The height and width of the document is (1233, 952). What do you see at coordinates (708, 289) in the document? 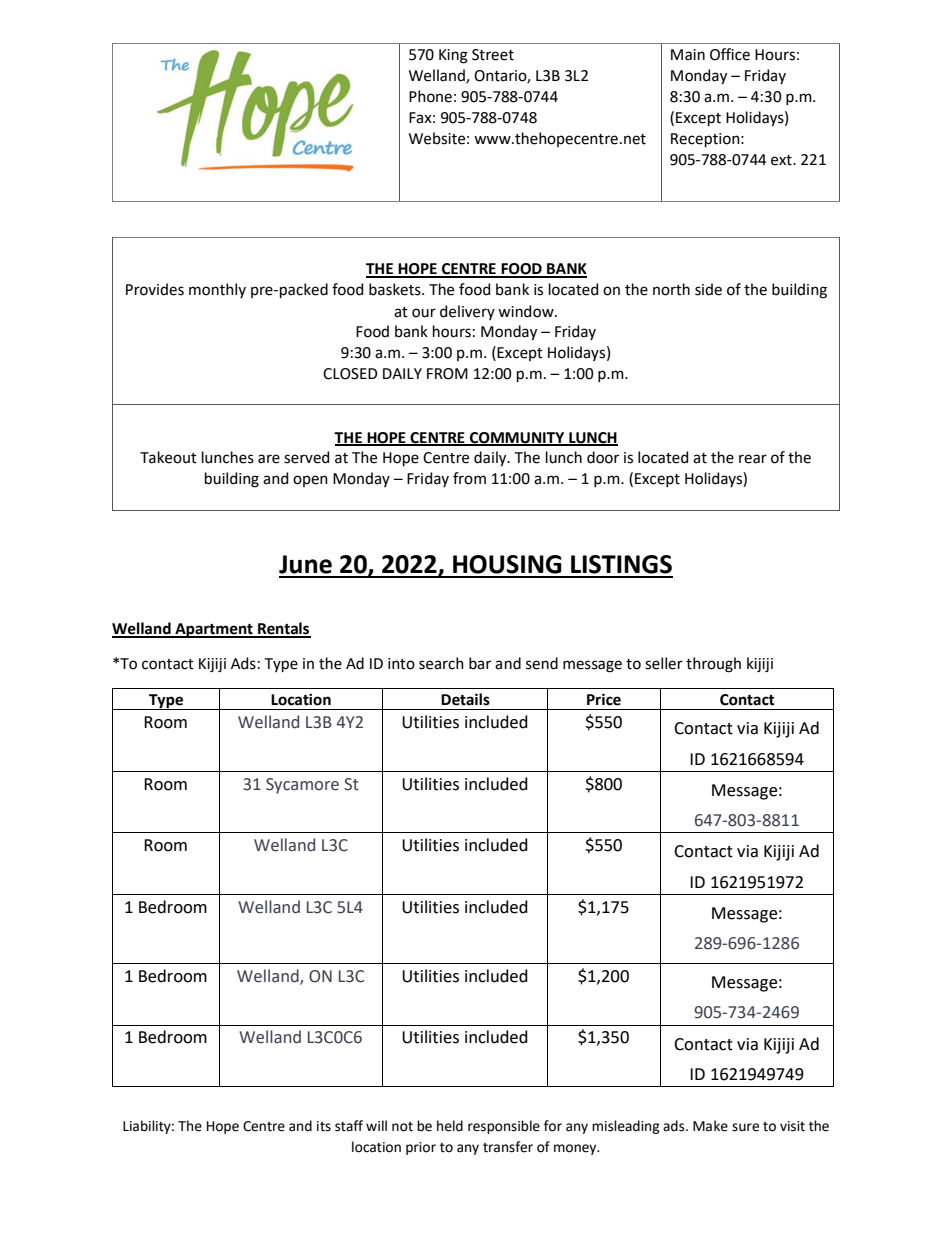
I see `side` at bounding box center [708, 289].
